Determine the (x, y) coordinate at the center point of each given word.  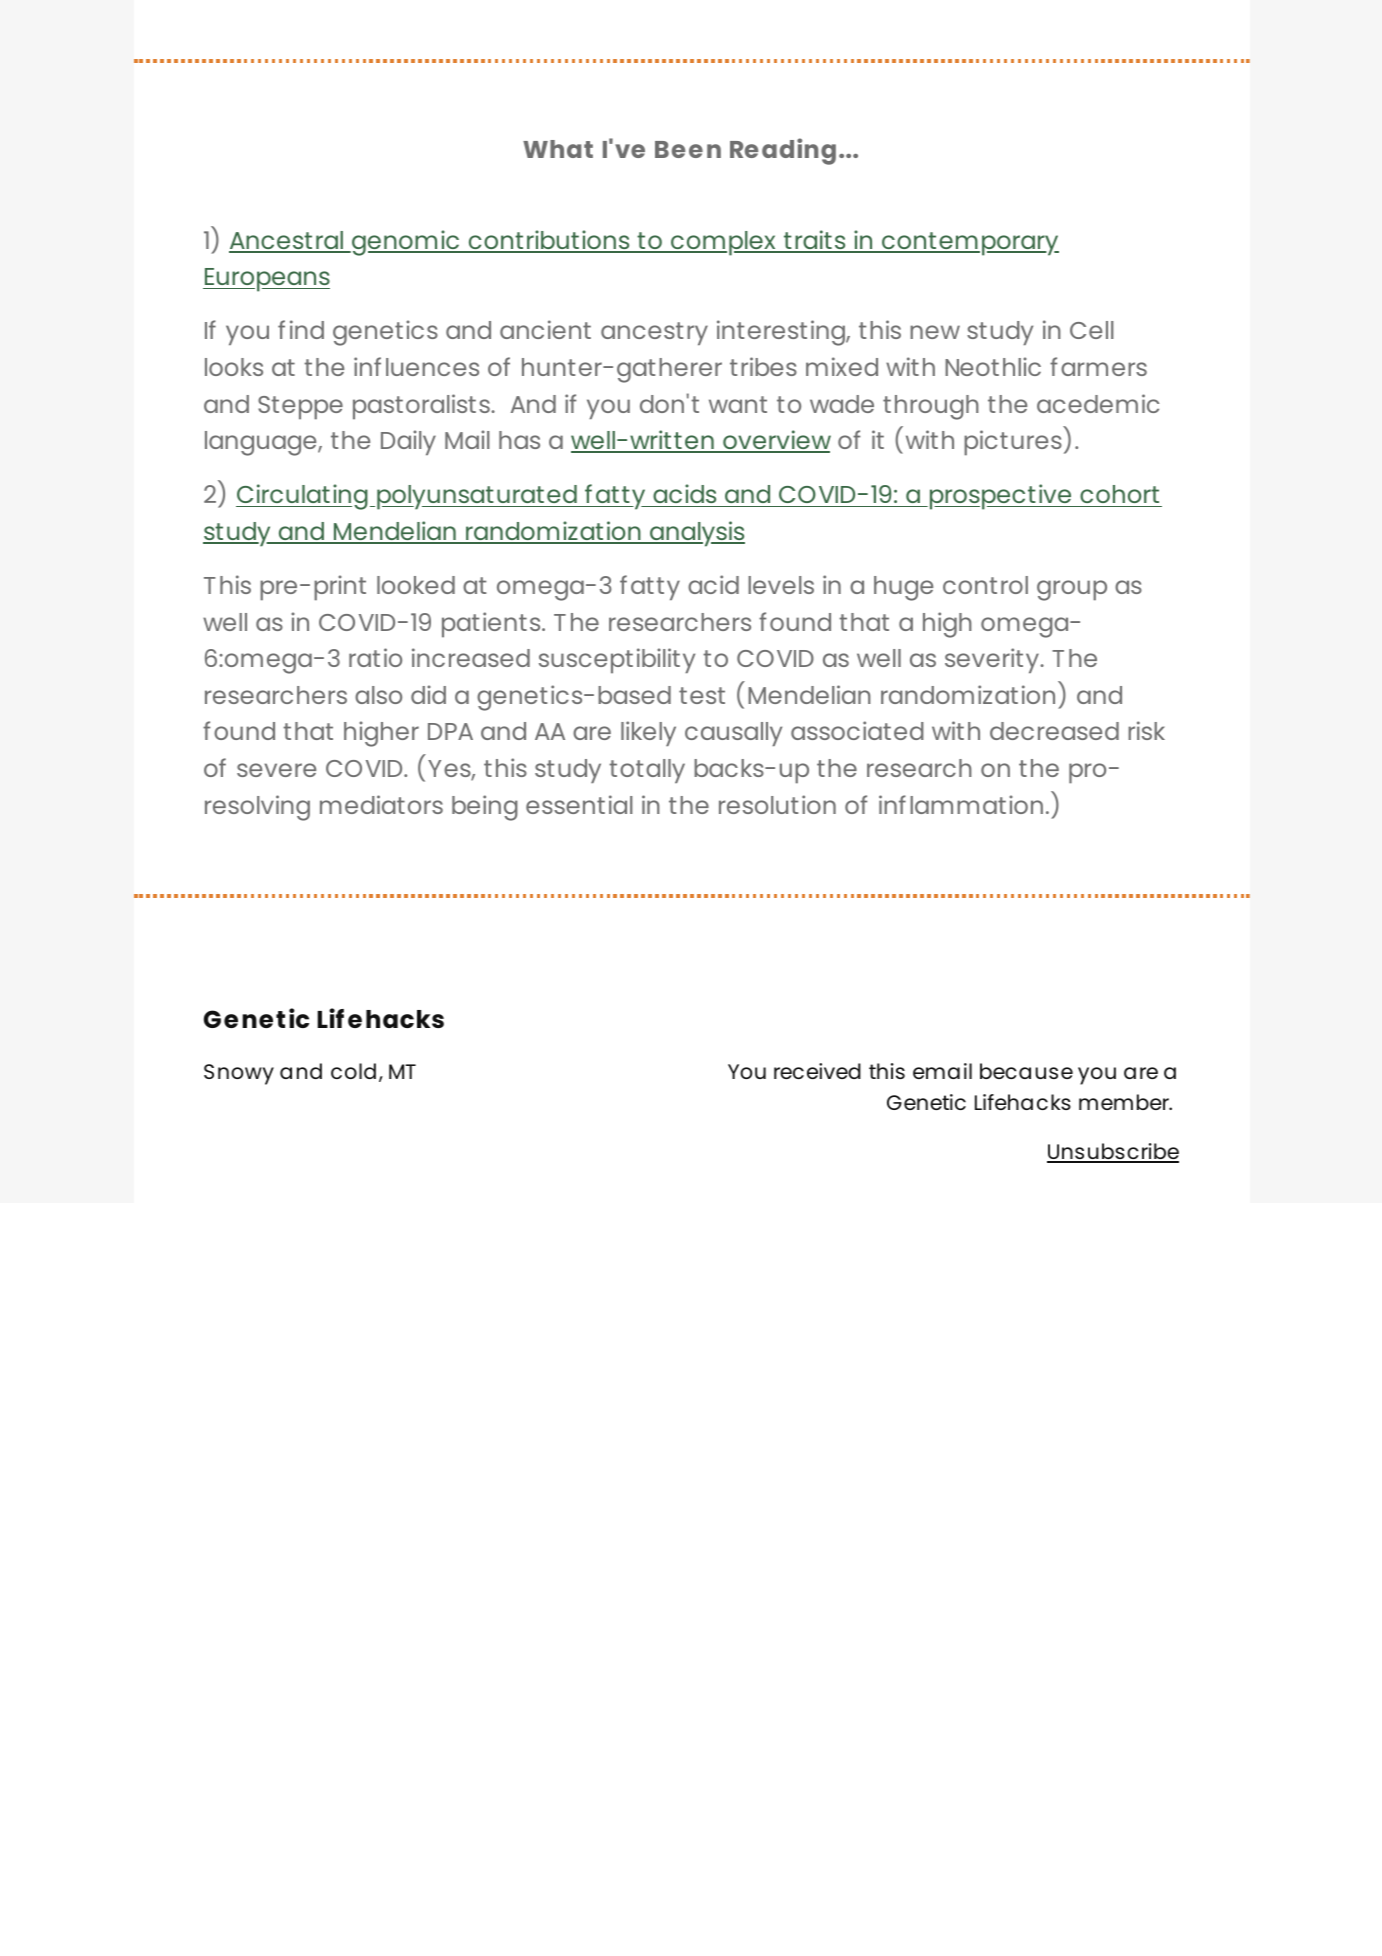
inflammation (961, 804)
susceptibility (617, 661)
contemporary (969, 244)
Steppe (300, 408)
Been (688, 149)
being (485, 808)
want (738, 404)
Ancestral (287, 241)
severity (993, 660)
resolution (777, 804)
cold (353, 1071)
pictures (1013, 443)
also (378, 695)
